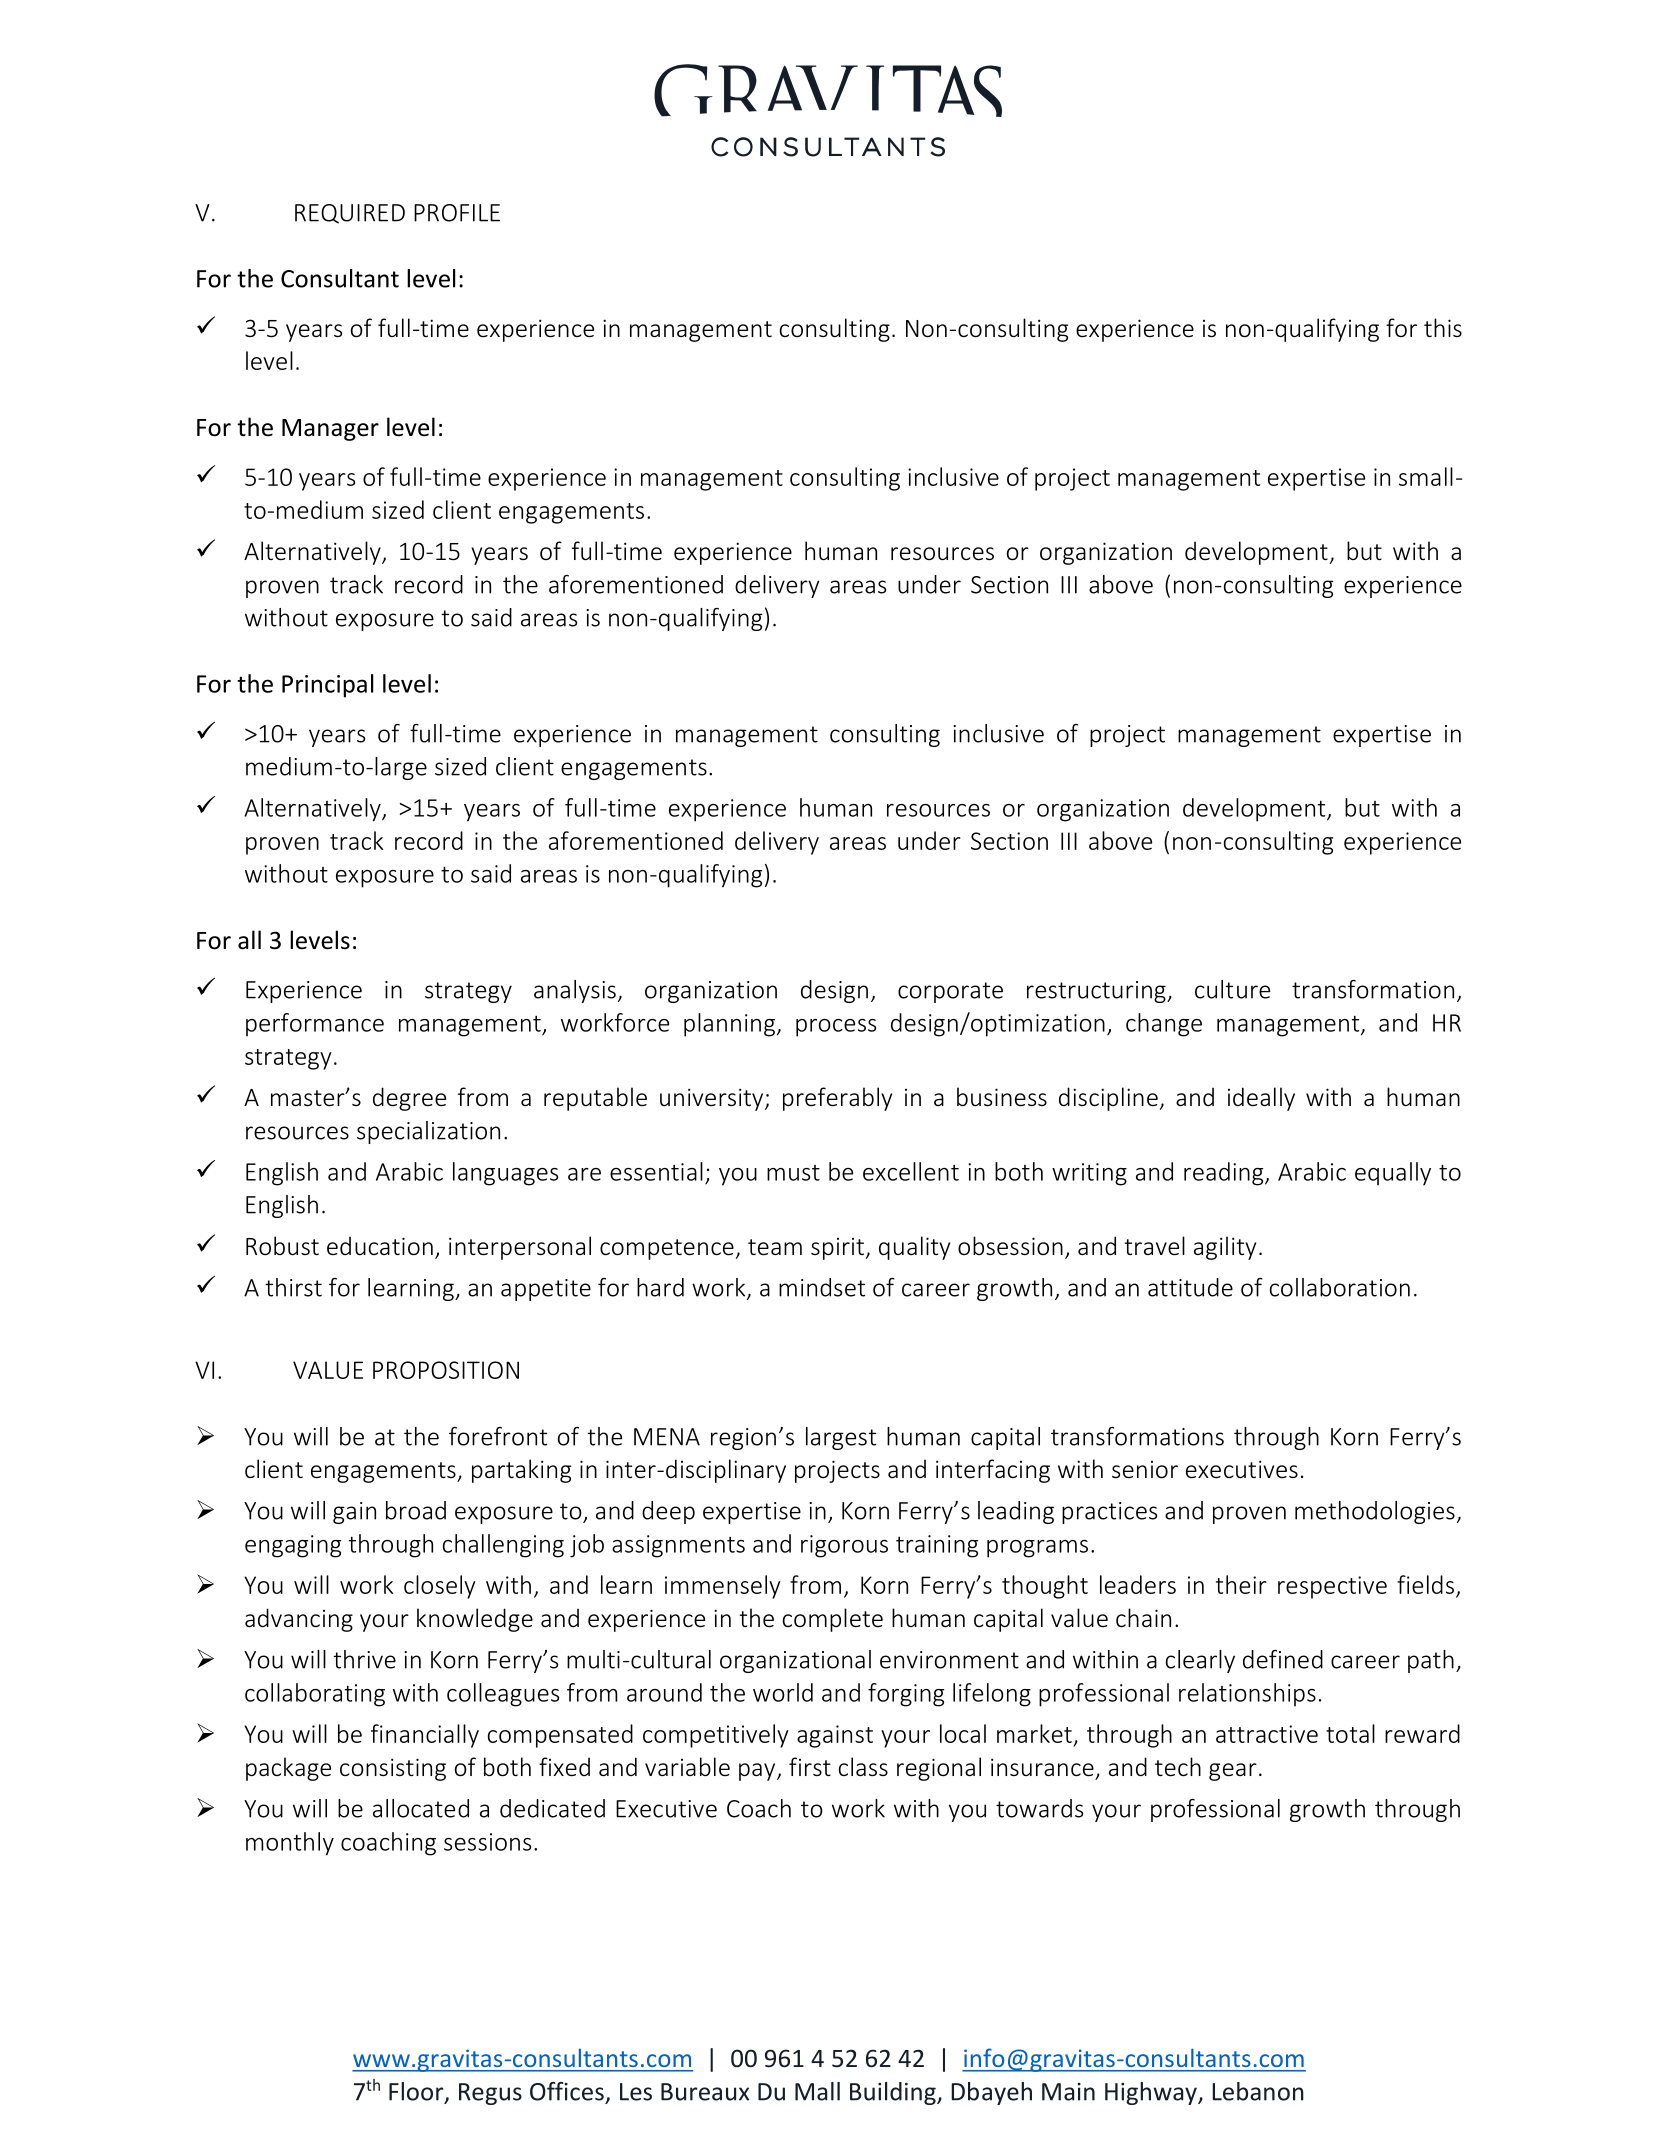  Describe the element at coordinates (1375, 1512) in the image. I see `methodologies` at that location.
